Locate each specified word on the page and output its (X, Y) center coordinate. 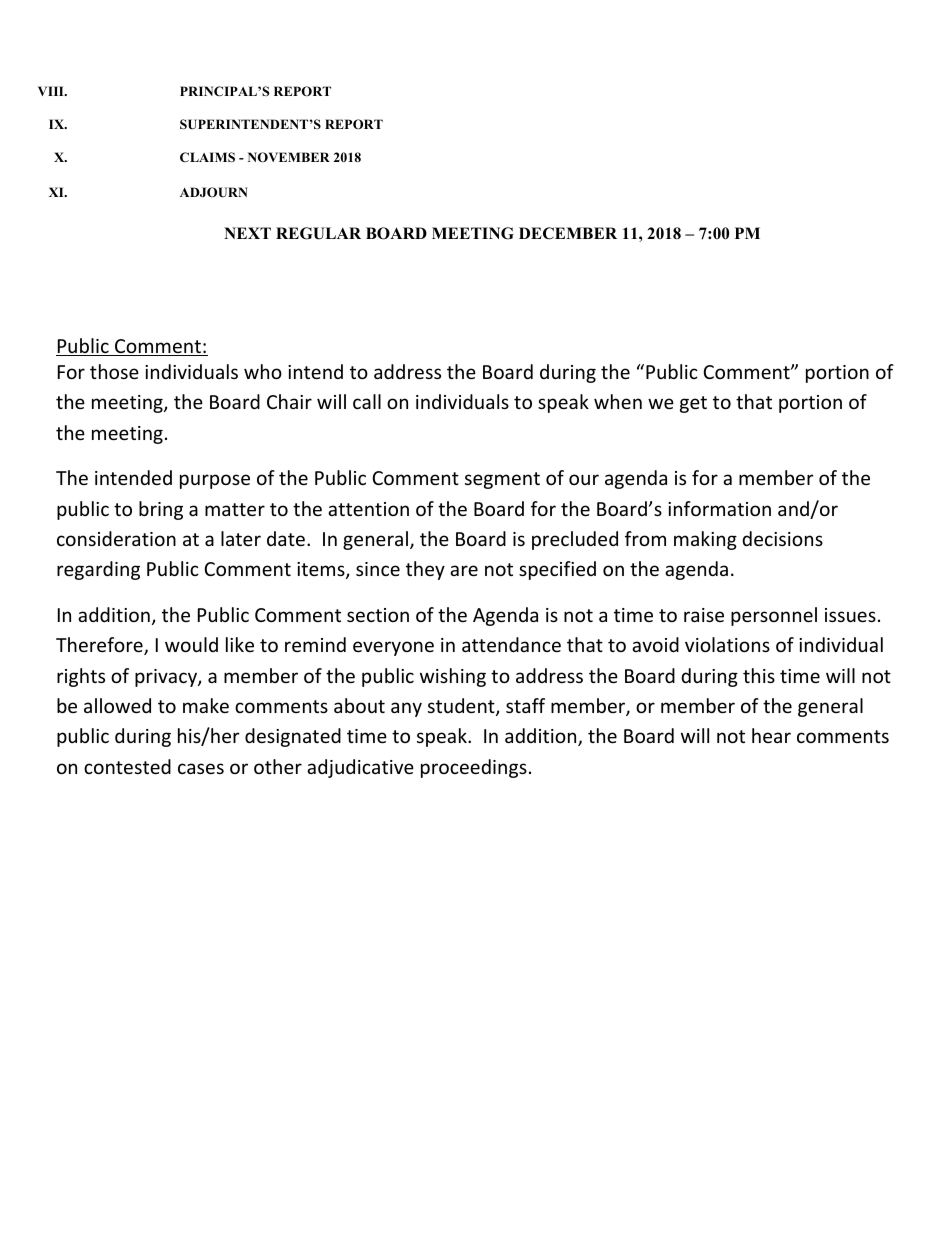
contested (127, 766)
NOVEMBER (289, 157)
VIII (52, 91)
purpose (215, 481)
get (693, 404)
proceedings (474, 768)
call (367, 401)
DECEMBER (568, 233)
